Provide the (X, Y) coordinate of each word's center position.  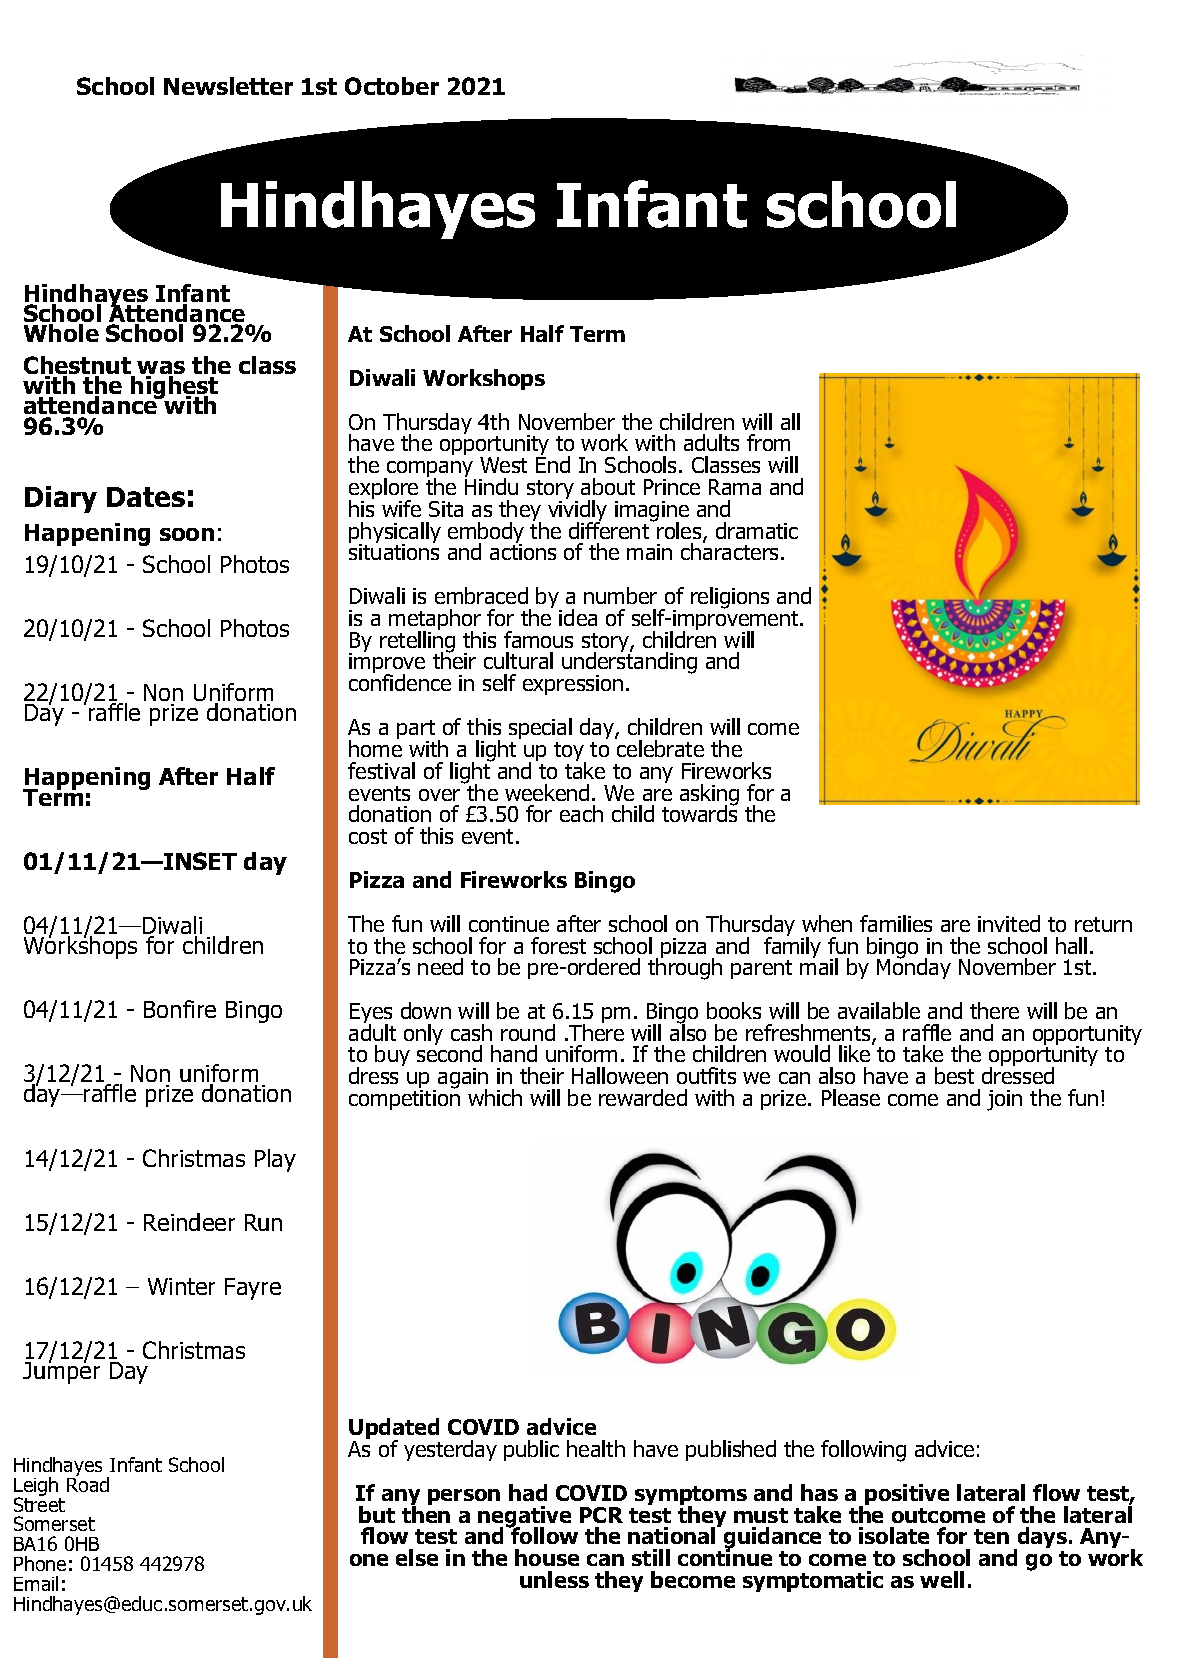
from (768, 442)
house (547, 1557)
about (608, 486)
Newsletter (228, 86)
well (942, 1579)
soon (187, 534)
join (1004, 1100)
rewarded (643, 1097)
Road (88, 1483)
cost (368, 836)
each (581, 813)
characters (731, 551)
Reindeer (189, 1222)
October (392, 86)
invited (1009, 923)
